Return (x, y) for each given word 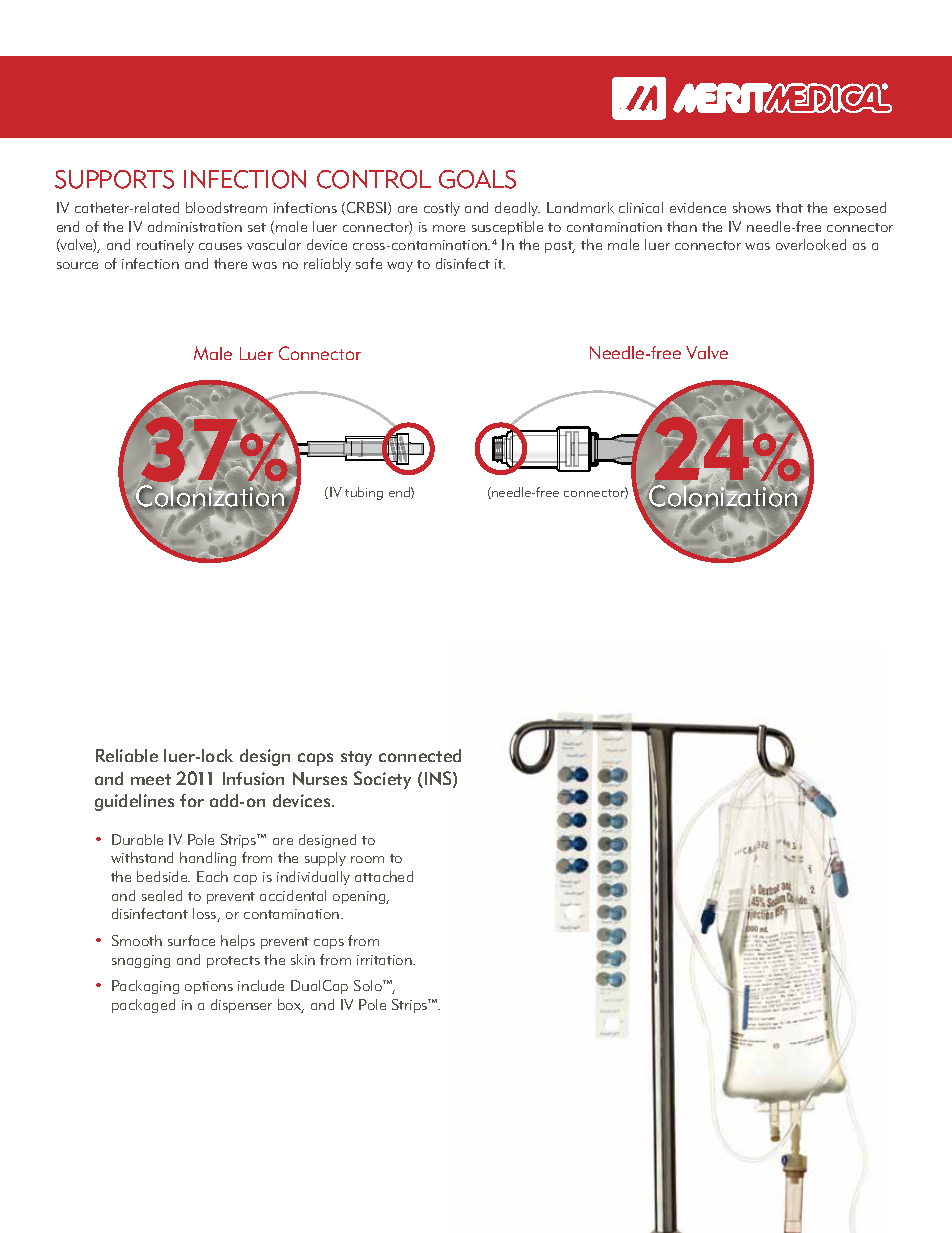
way (400, 267)
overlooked (811, 244)
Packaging (145, 987)
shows (752, 207)
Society (382, 780)
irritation (385, 960)
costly (442, 209)
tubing (364, 493)
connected (420, 755)
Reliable (127, 755)
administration (195, 226)
